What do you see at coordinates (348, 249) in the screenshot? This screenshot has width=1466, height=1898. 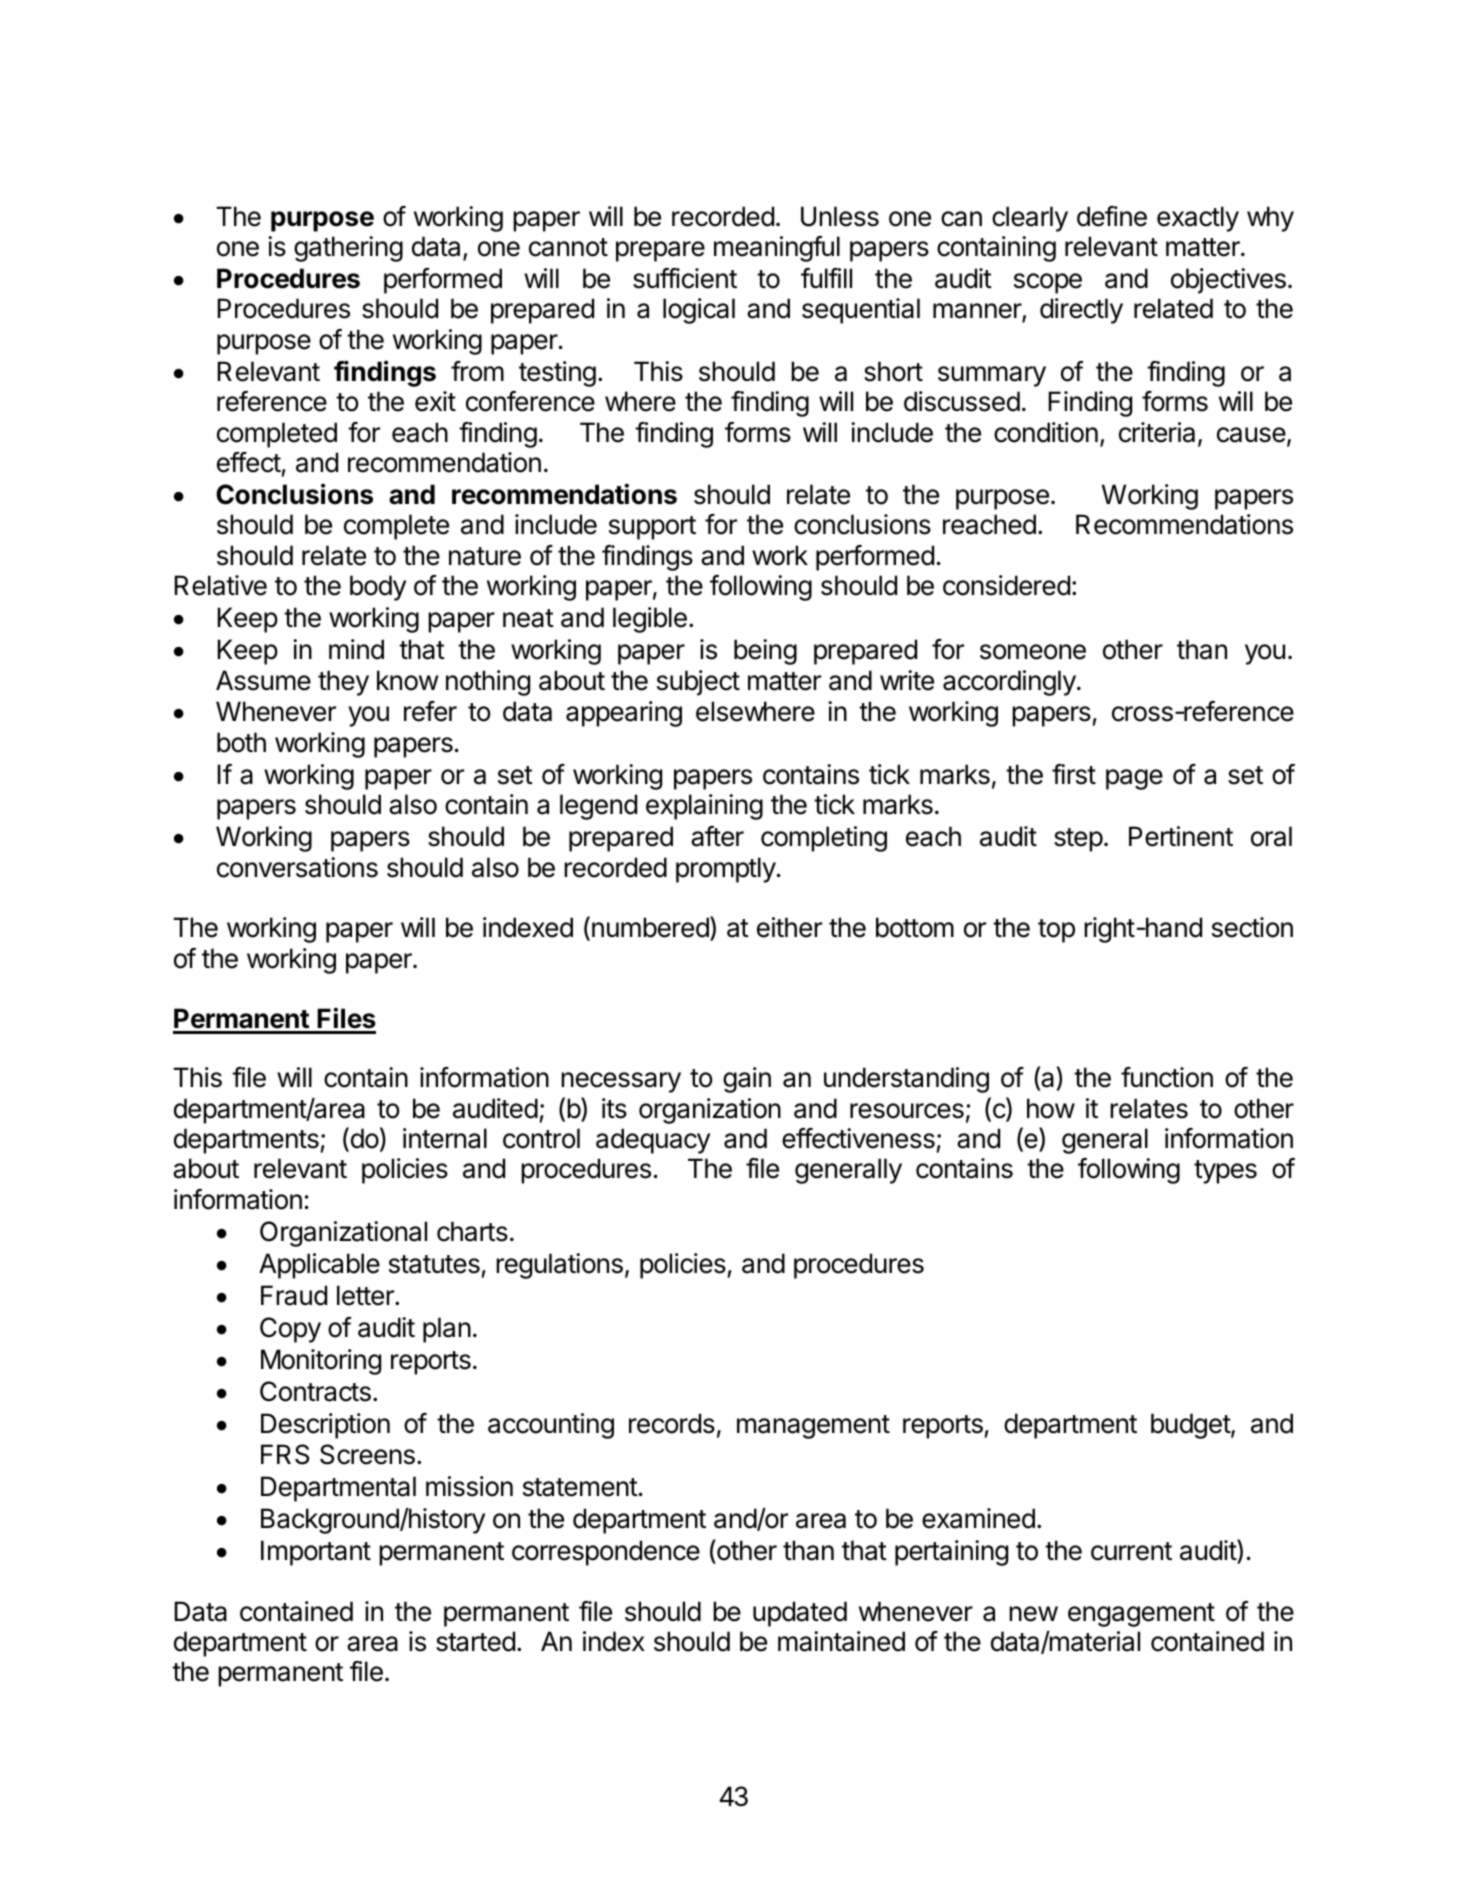 I see `gathering` at bounding box center [348, 249].
